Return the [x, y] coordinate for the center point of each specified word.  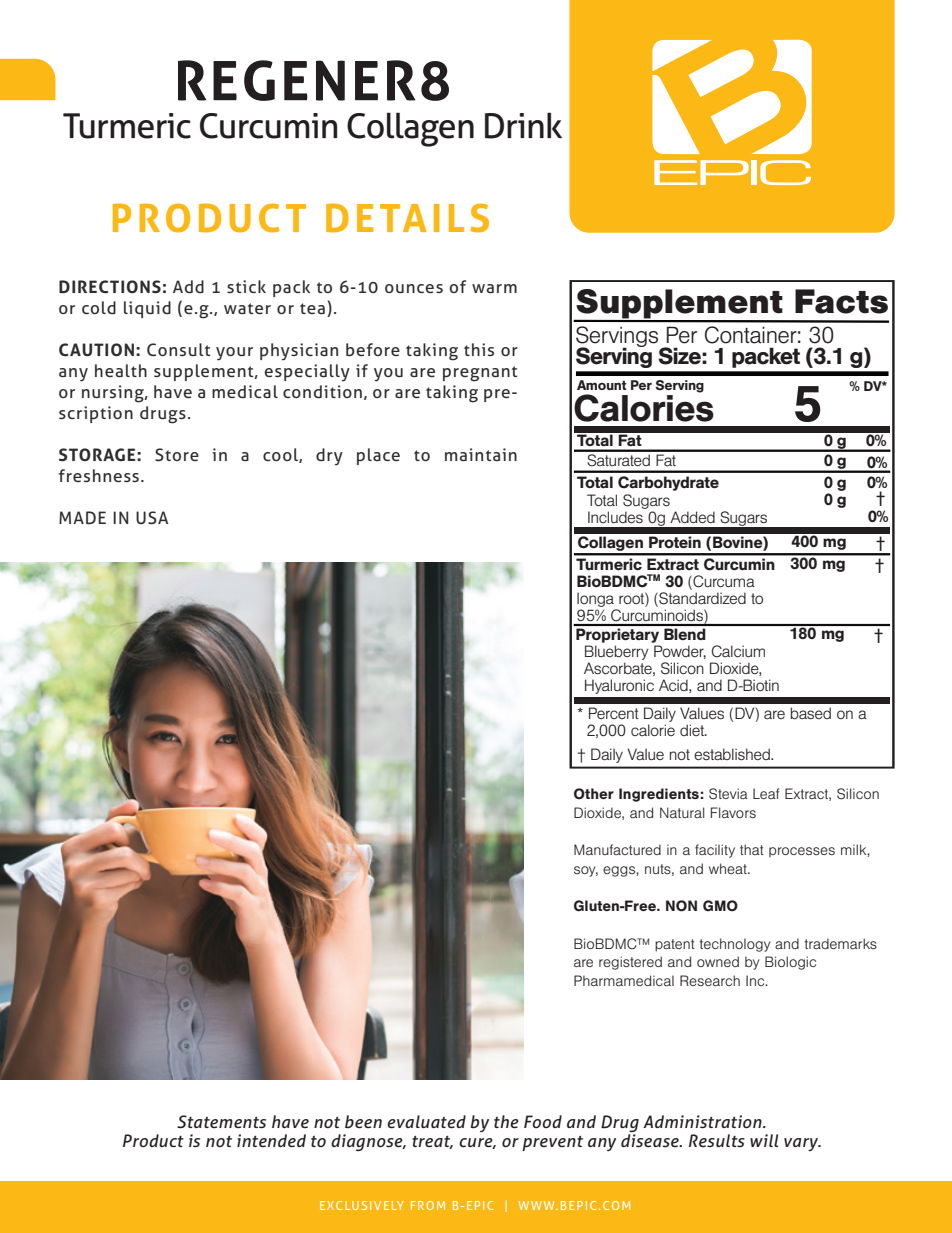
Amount [602, 385]
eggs [620, 871]
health [121, 370]
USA [152, 517]
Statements [221, 1122]
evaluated [426, 1121]
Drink [523, 125]
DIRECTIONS [110, 286]
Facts [841, 301]
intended [271, 1140]
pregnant [480, 374]
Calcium [738, 651]
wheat [729, 868]
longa [595, 599]
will [764, 1140]
